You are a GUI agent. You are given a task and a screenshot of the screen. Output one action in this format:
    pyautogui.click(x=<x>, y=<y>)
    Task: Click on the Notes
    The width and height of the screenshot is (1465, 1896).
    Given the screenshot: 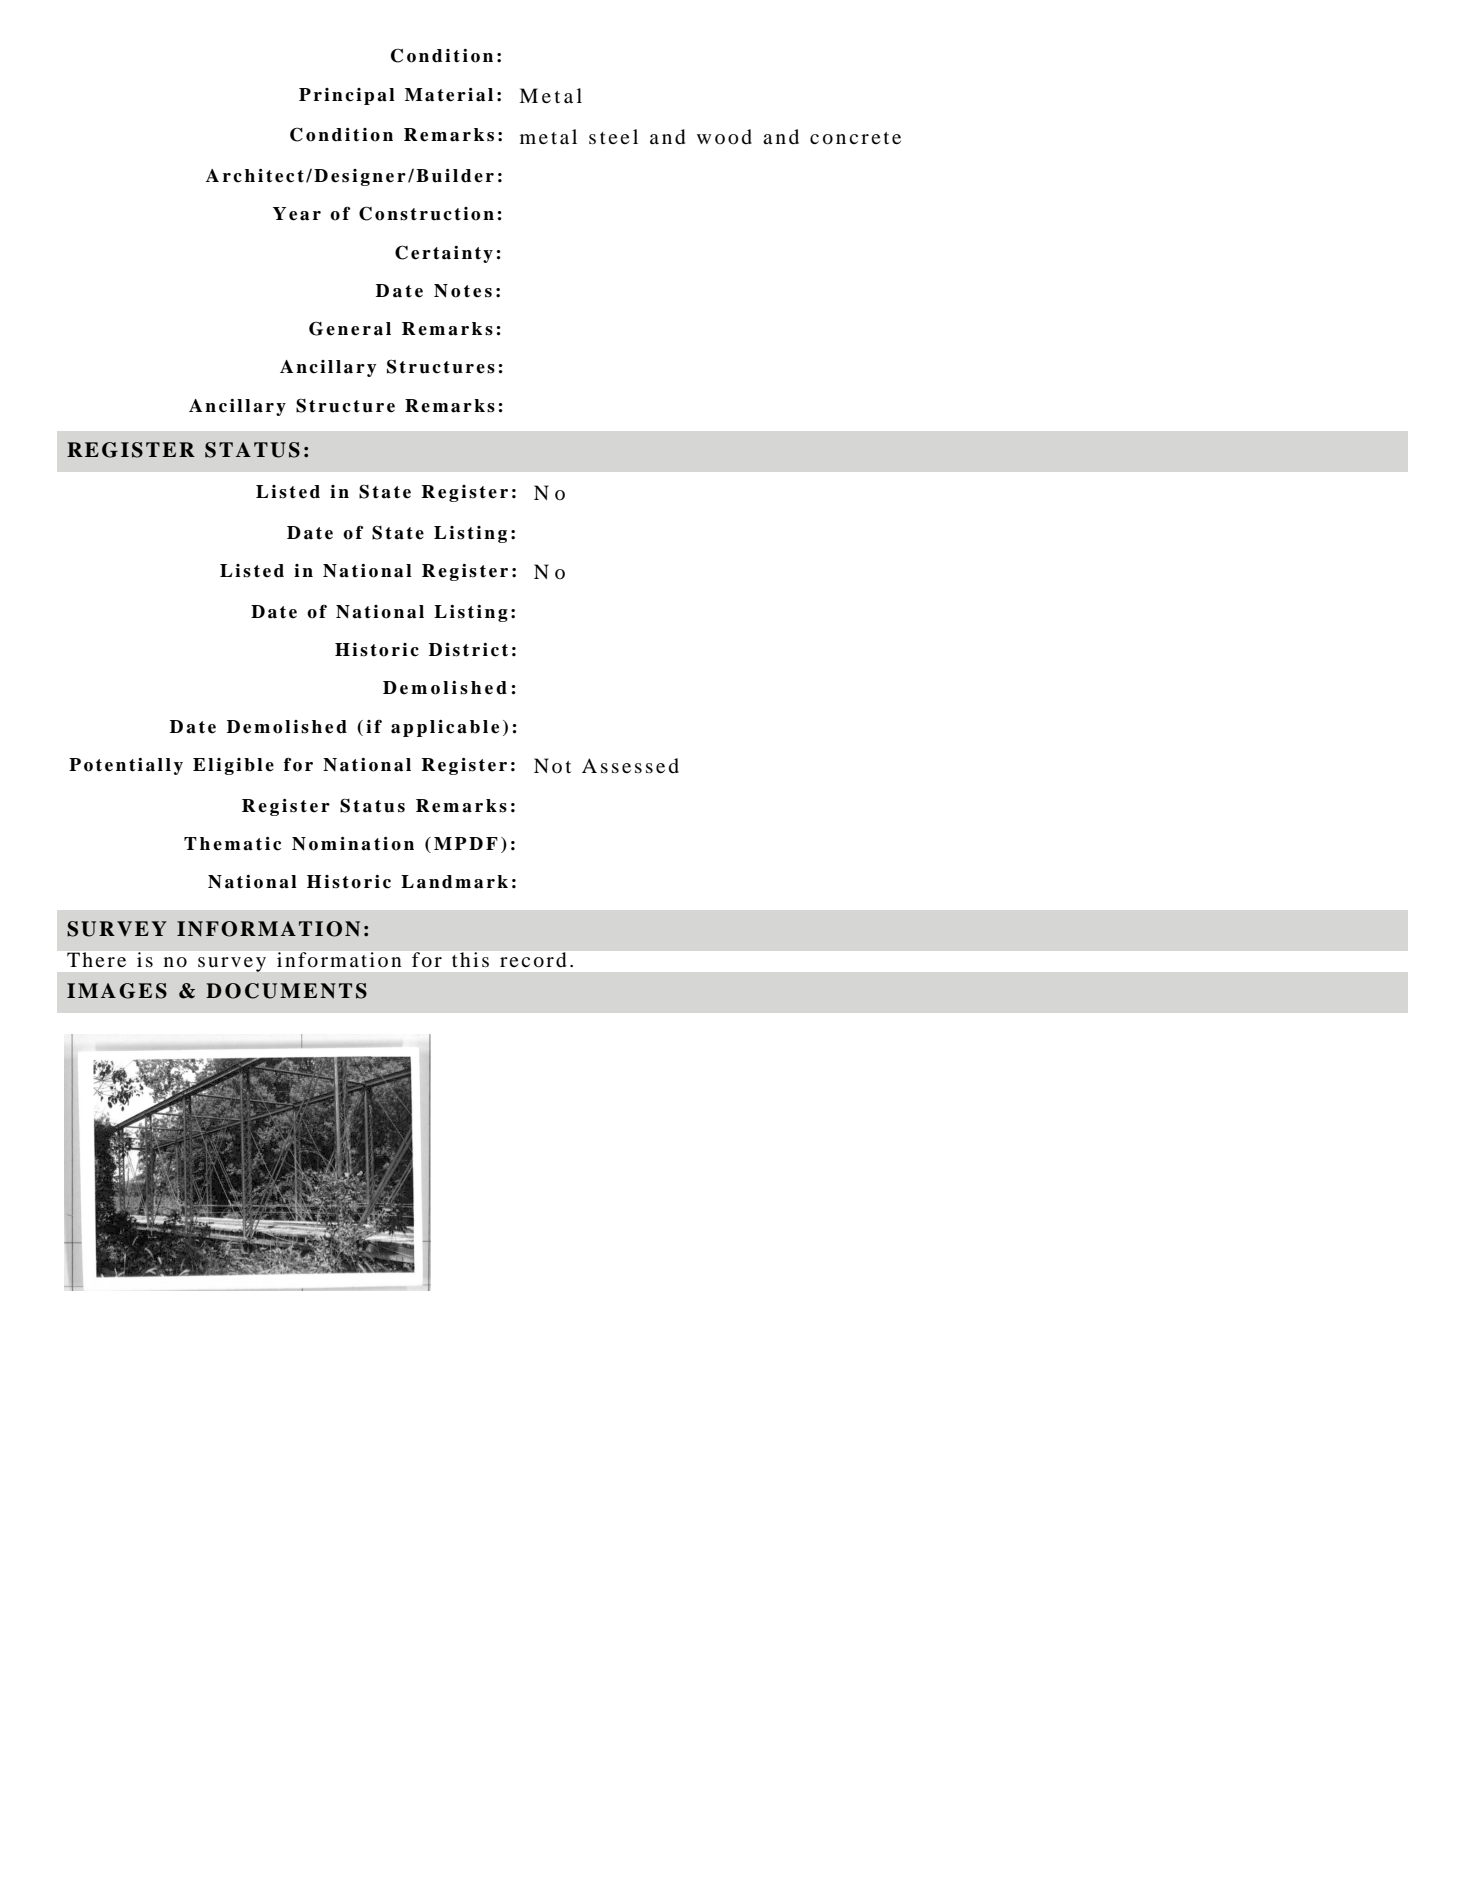 What is the action you would take?
    pyautogui.click(x=463, y=291)
